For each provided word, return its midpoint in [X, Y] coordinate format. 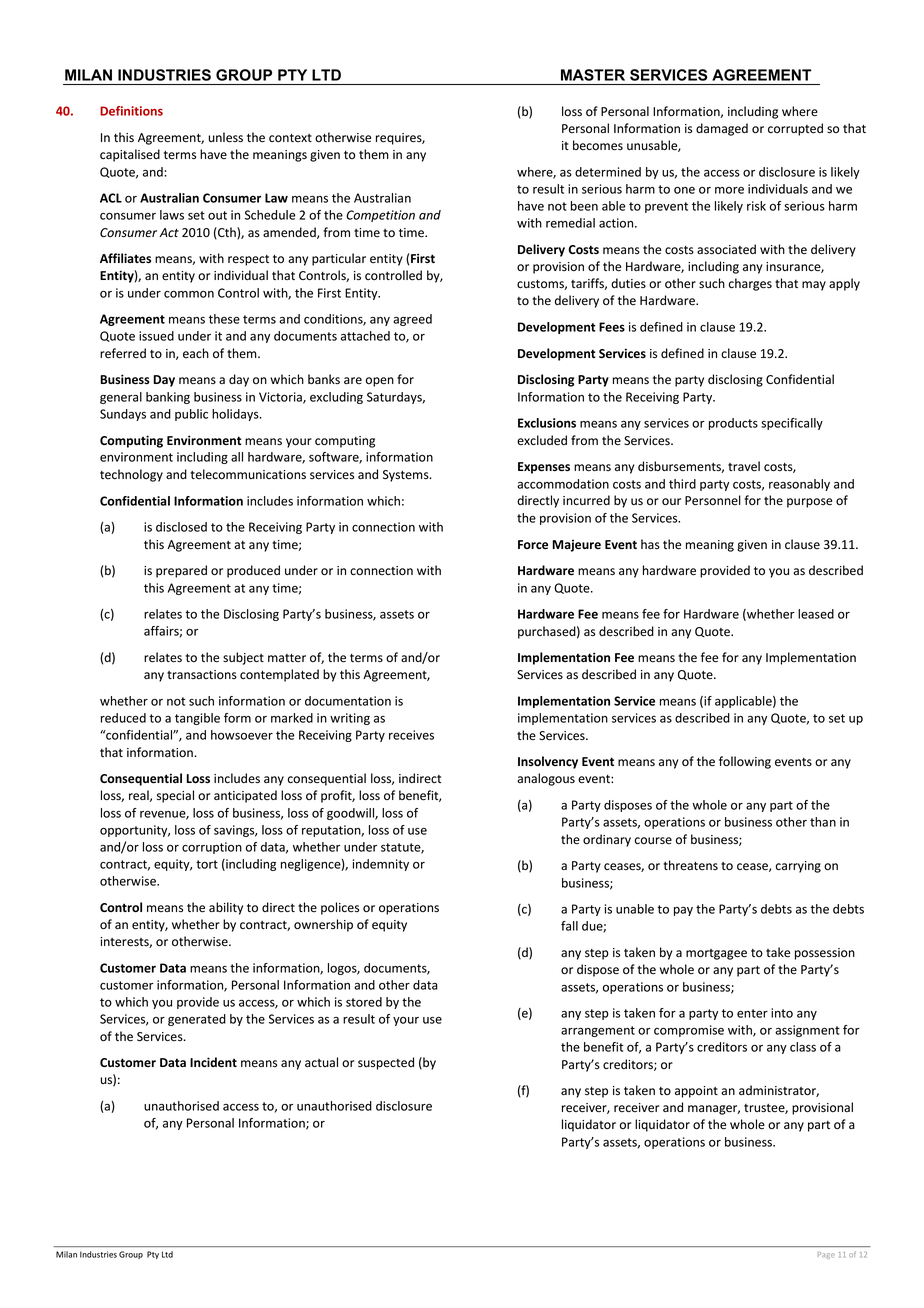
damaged [722, 129]
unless [226, 137]
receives [411, 735]
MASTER [593, 75]
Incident [213, 1062]
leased [816, 614]
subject [243, 658]
